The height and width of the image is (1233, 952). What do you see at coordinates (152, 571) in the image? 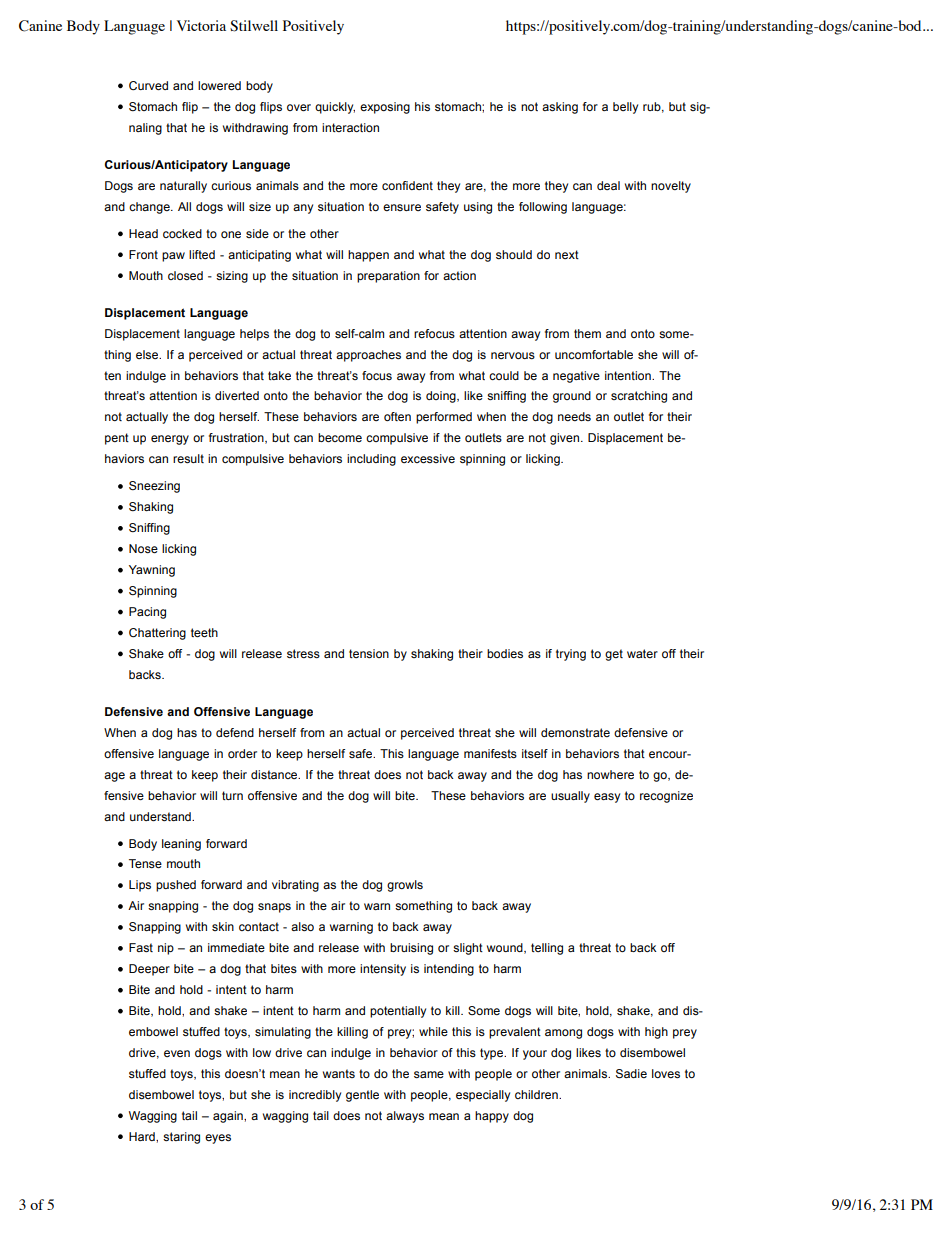
I see `Yawning` at bounding box center [152, 571].
